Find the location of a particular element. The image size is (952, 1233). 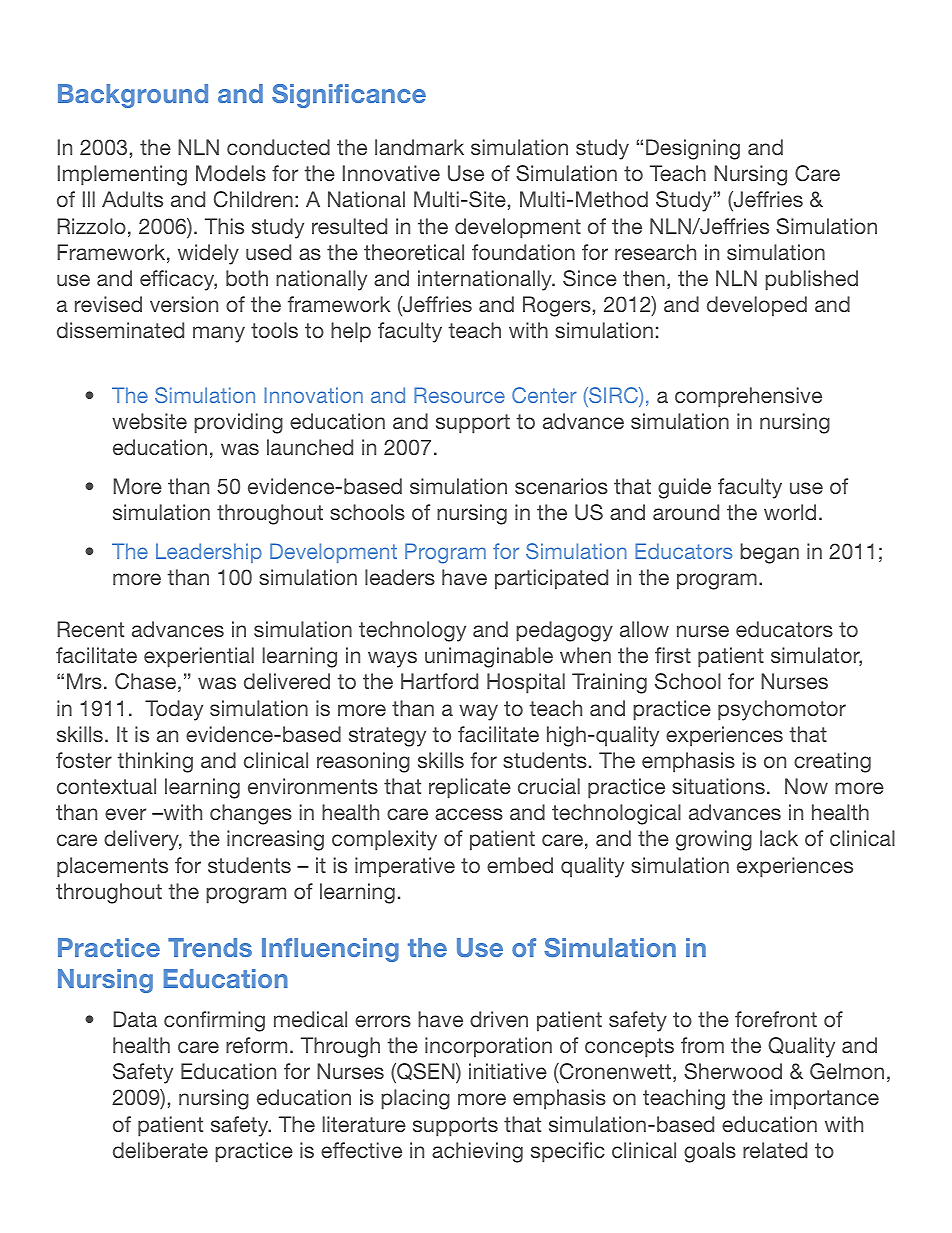

technology is located at coordinates (412, 631).
